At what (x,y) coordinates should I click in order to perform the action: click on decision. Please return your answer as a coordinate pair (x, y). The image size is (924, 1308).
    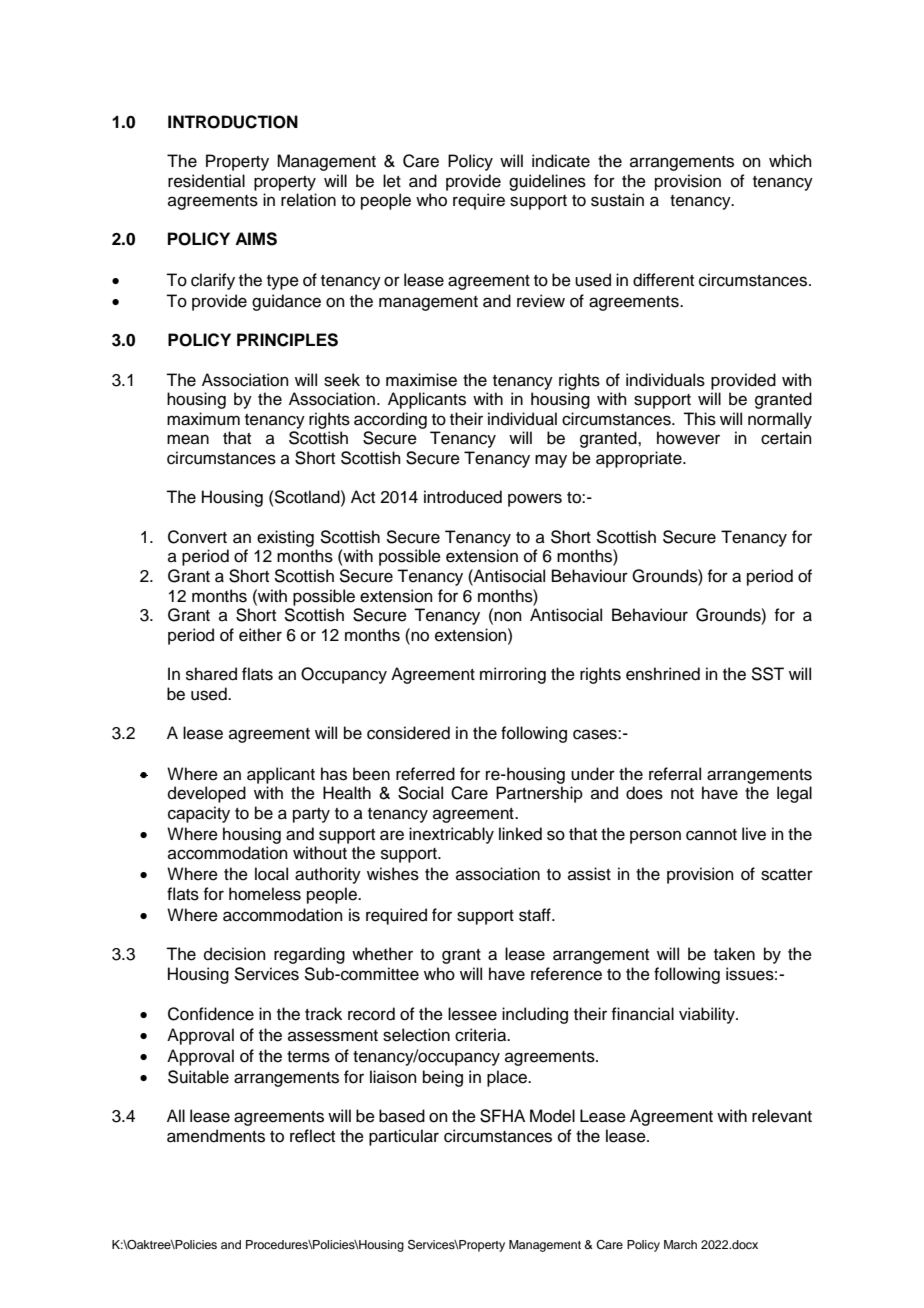
    Looking at the image, I should click on (235, 954).
